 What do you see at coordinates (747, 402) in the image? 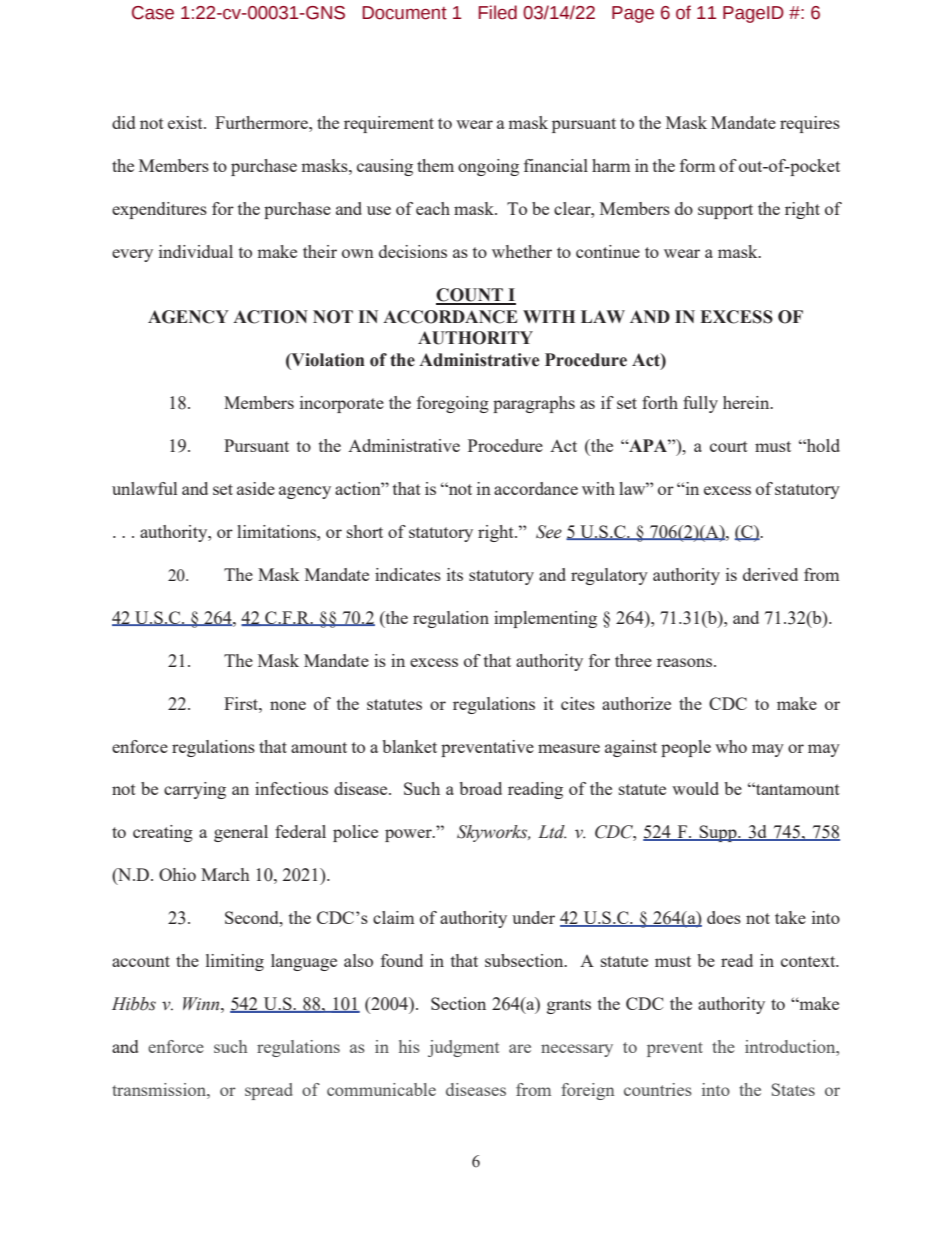
I see `herein` at bounding box center [747, 402].
